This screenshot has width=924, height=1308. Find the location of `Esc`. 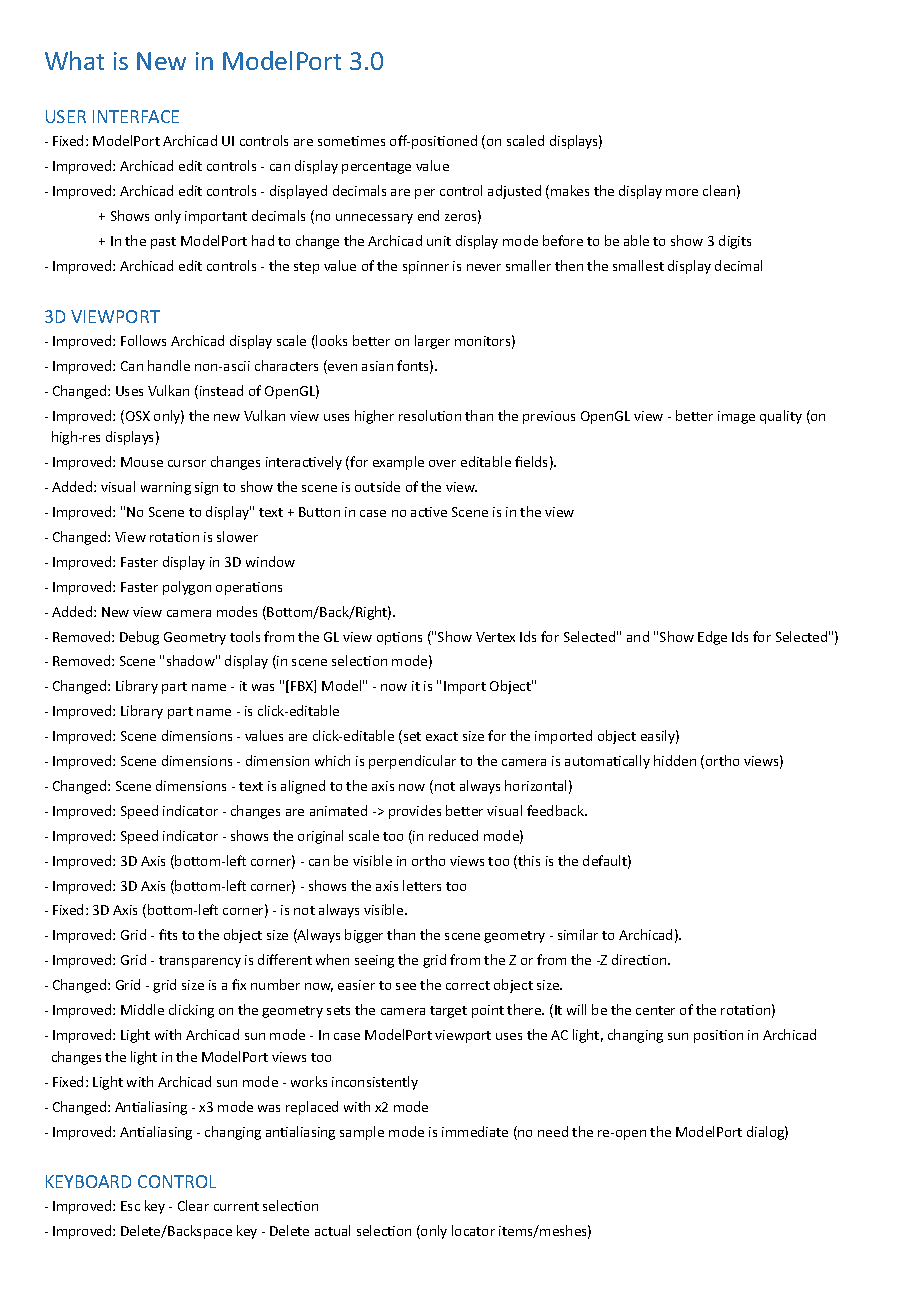

Esc is located at coordinates (130, 1206).
